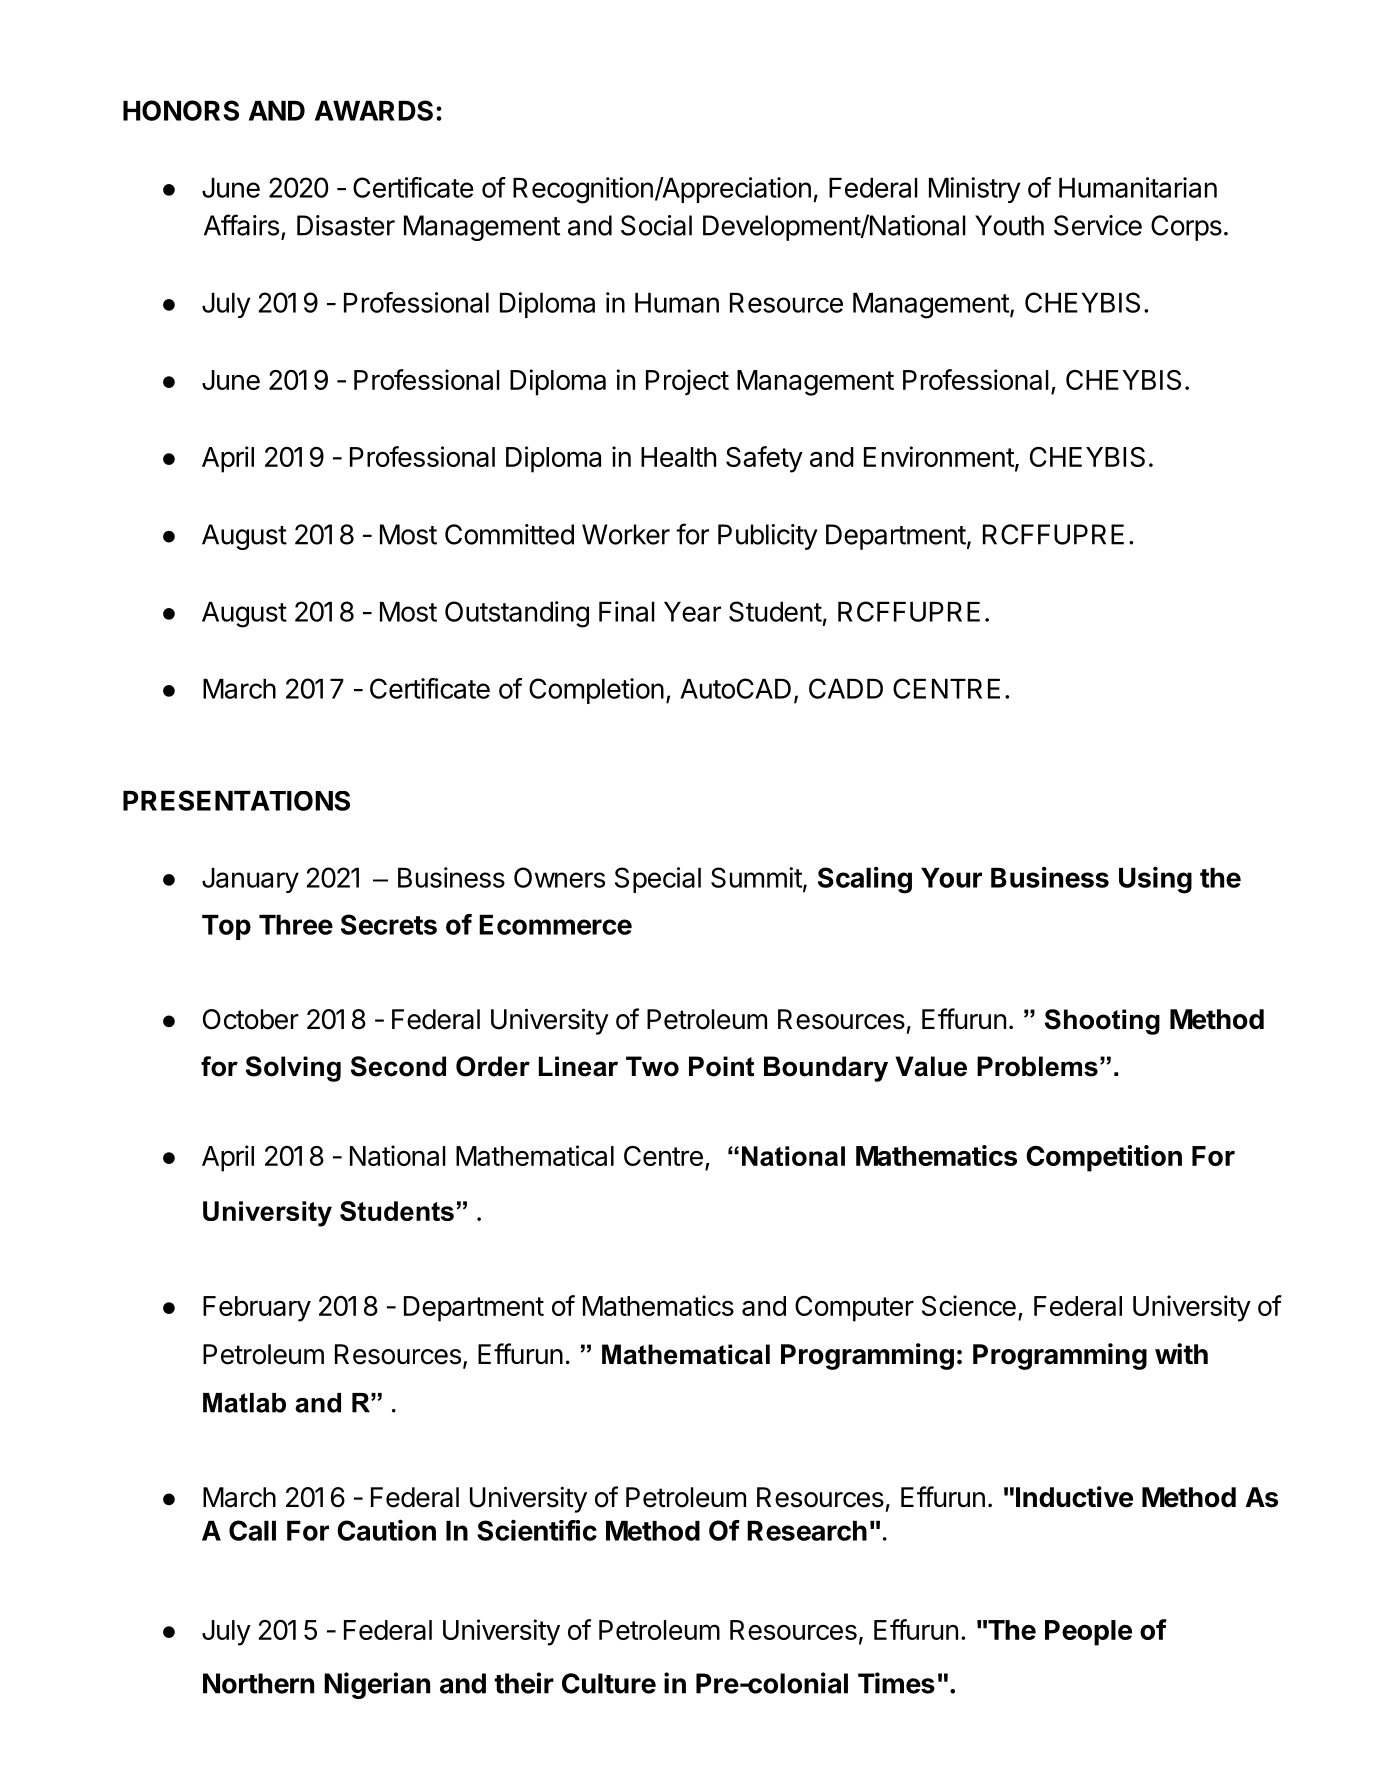 This screenshot has width=1380, height=1786. Describe the element at coordinates (854, 1309) in the screenshot. I see `Computer` at that location.
